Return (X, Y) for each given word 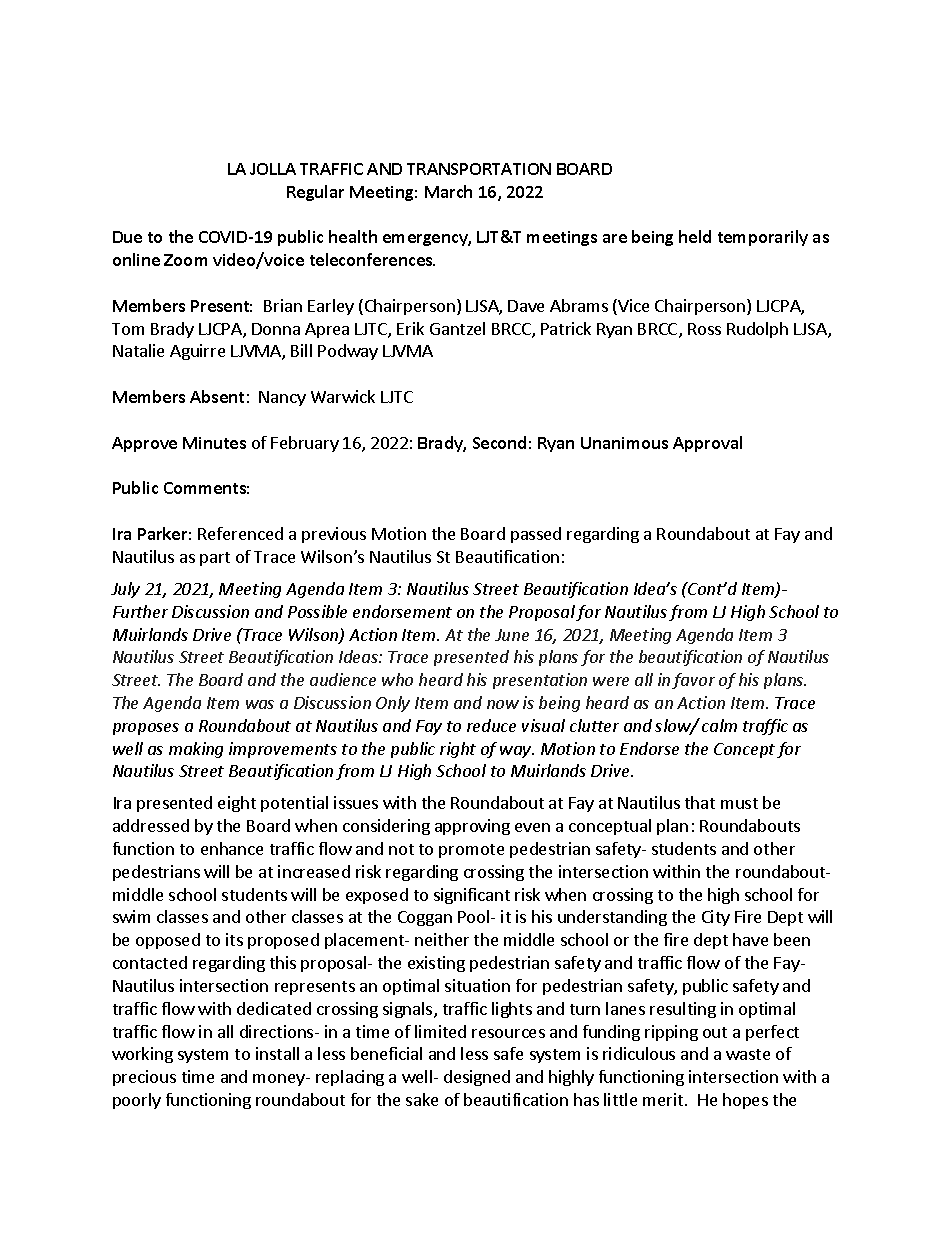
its (234, 939)
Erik (410, 328)
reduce (491, 725)
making (196, 750)
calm (719, 725)
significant (472, 896)
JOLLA (273, 169)
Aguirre (197, 352)
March (448, 191)
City (716, 918)
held (695, 236)
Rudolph (757, 330)
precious (144, 1078)
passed (536, 535)
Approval (707, 444)
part (215, 559)
